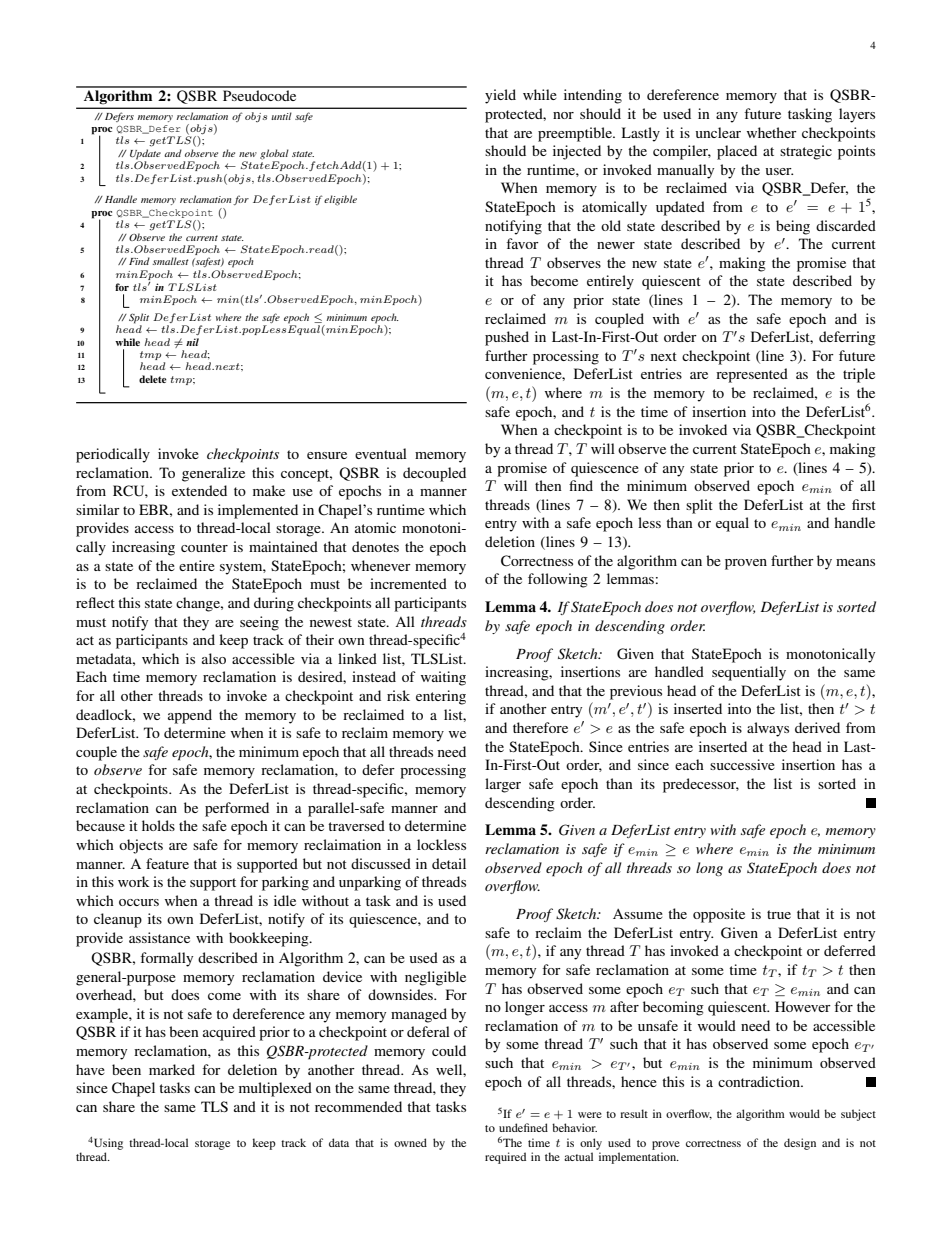 The width and height of the page is (952, 1233). What do you see at coordinates (172, 1069) in the page?
I see `marked` at bounding box center [172, 1069].
